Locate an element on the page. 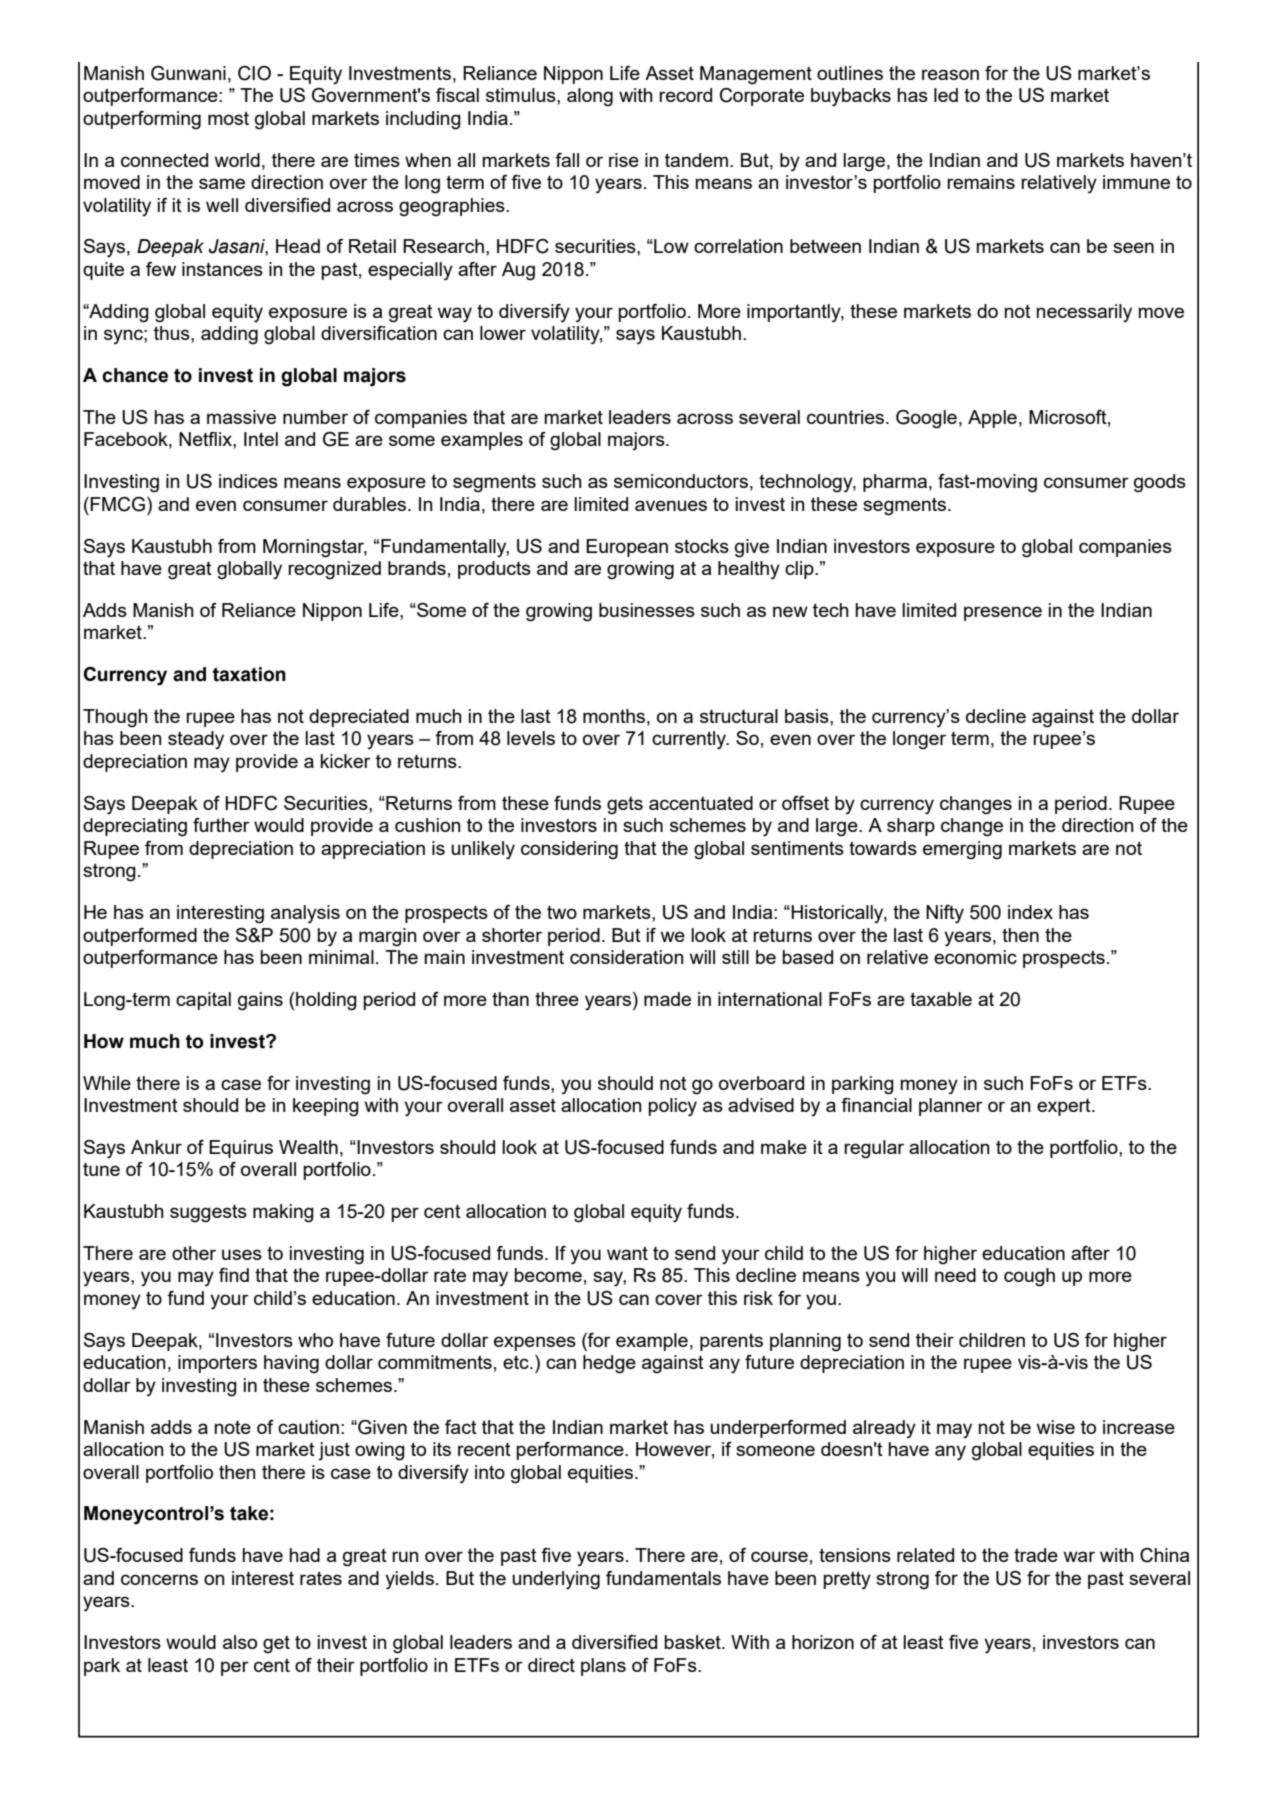  currently is located at coordinates (690, 740).
